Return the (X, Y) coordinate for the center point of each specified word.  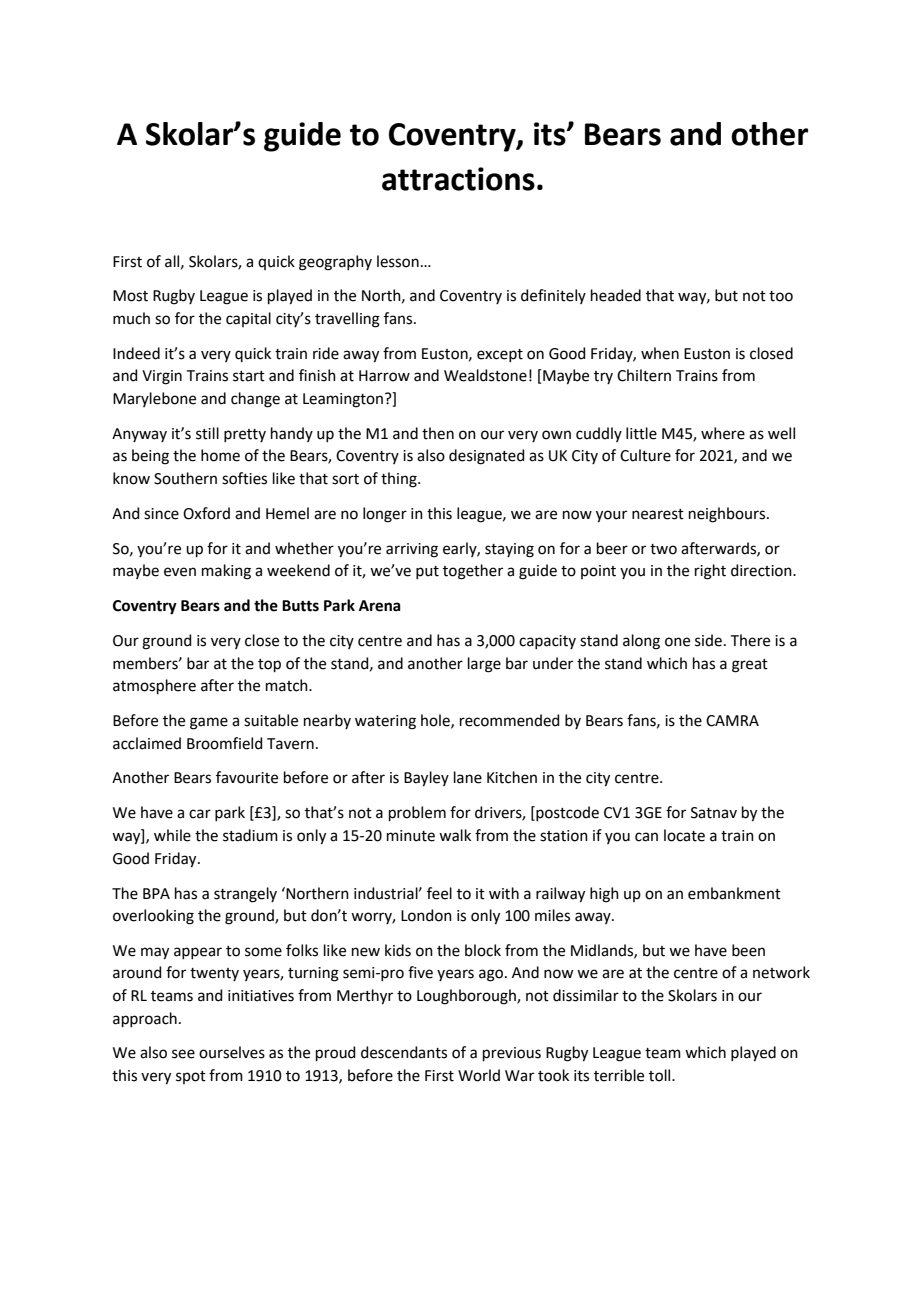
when (660, 353)
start (249, 376)
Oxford (206, 513)
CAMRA (732, 721)
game (209, 723)
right (710, 572)
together (473, 572)
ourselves (232, 1052)
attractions (458, 179)
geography (335, 263)
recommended (510, 720)
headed (616, 295)
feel (439, 893)
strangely (245, 895)
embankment (734, 893)
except (500, 355)
